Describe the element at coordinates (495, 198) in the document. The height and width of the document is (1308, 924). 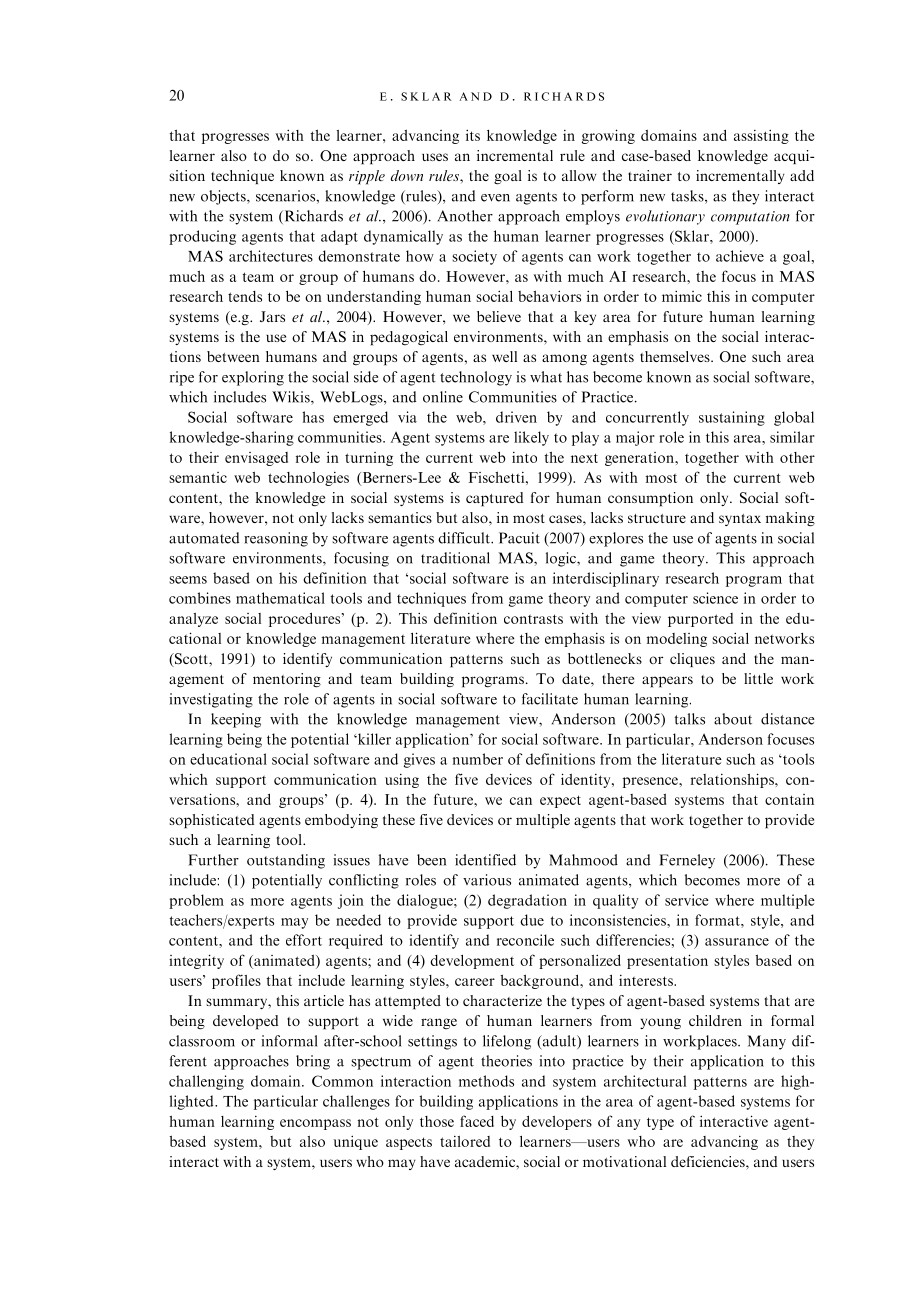
I see `even` at that location.
